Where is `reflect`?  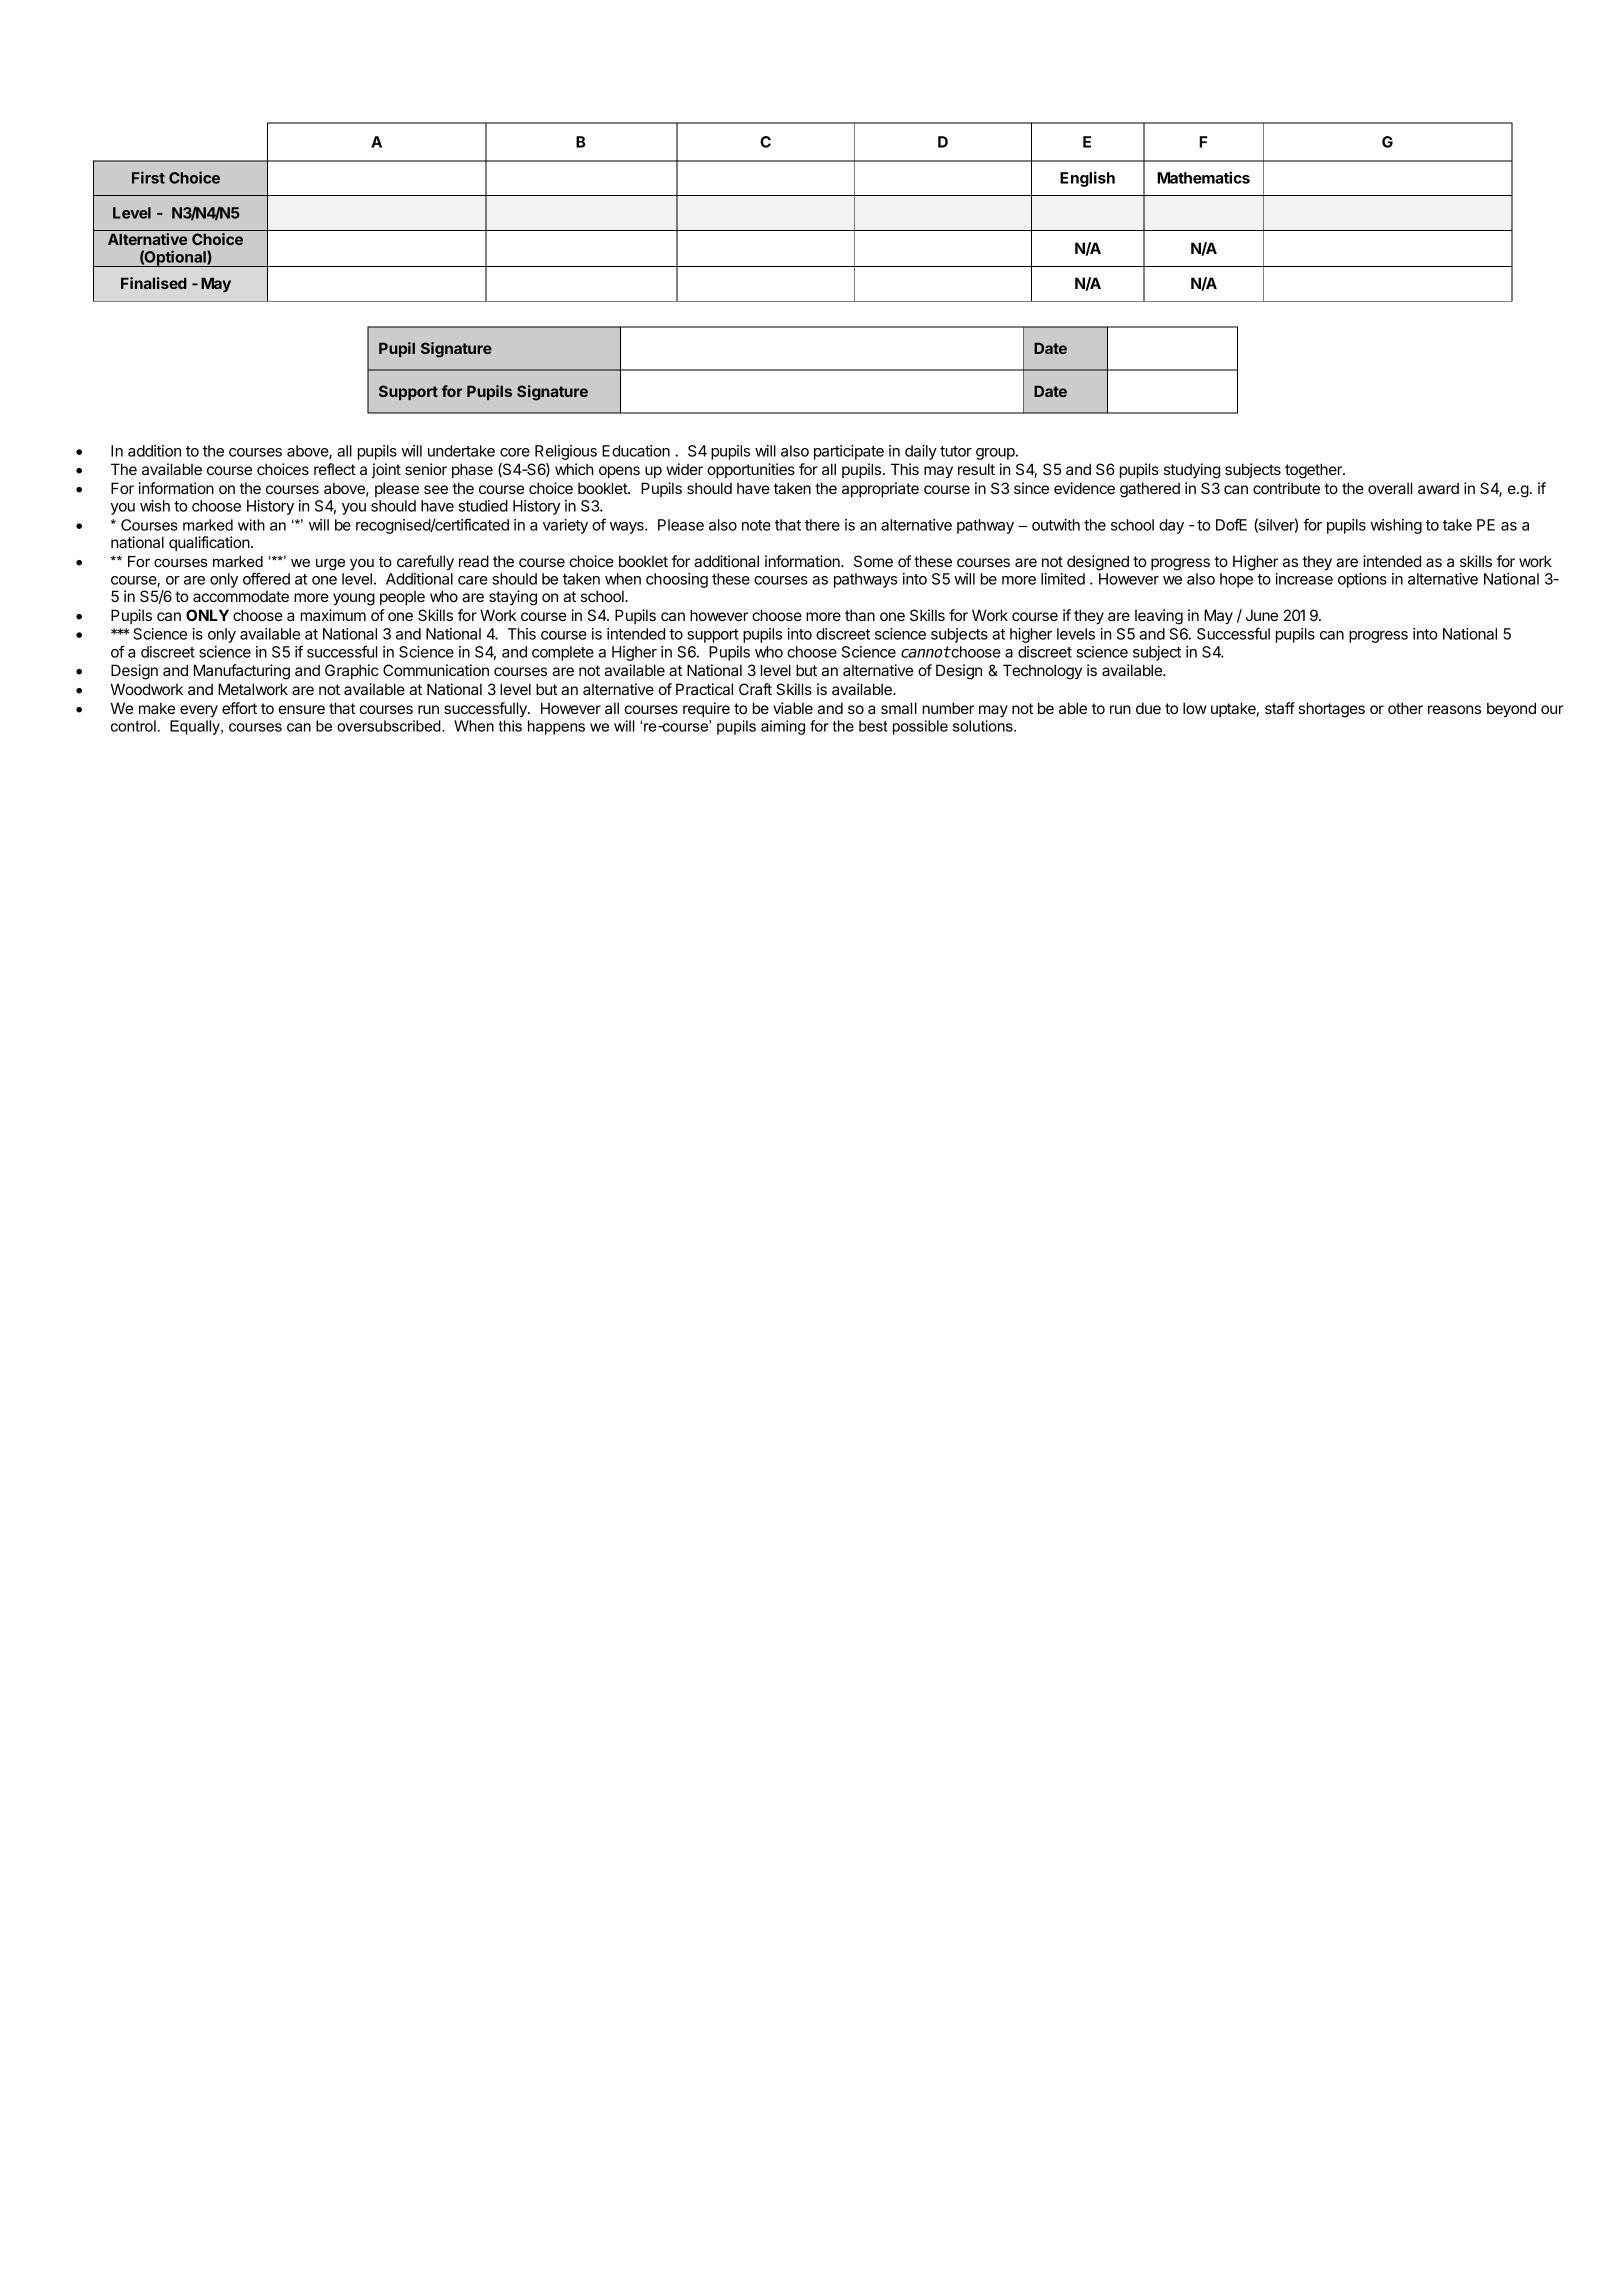 reflect is located at coordinates (335, 469).
